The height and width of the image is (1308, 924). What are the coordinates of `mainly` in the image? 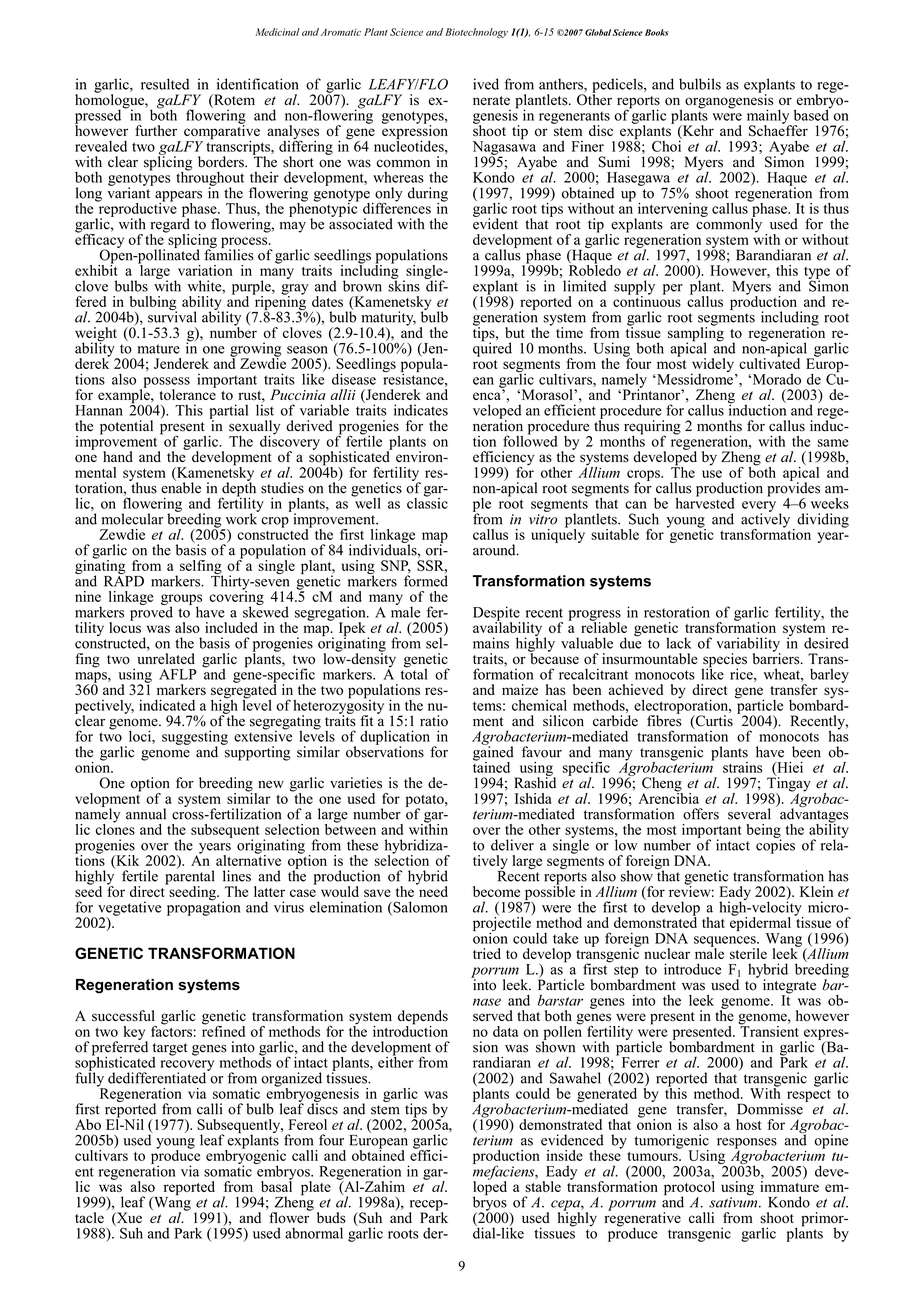 It's located at (769, 117).
